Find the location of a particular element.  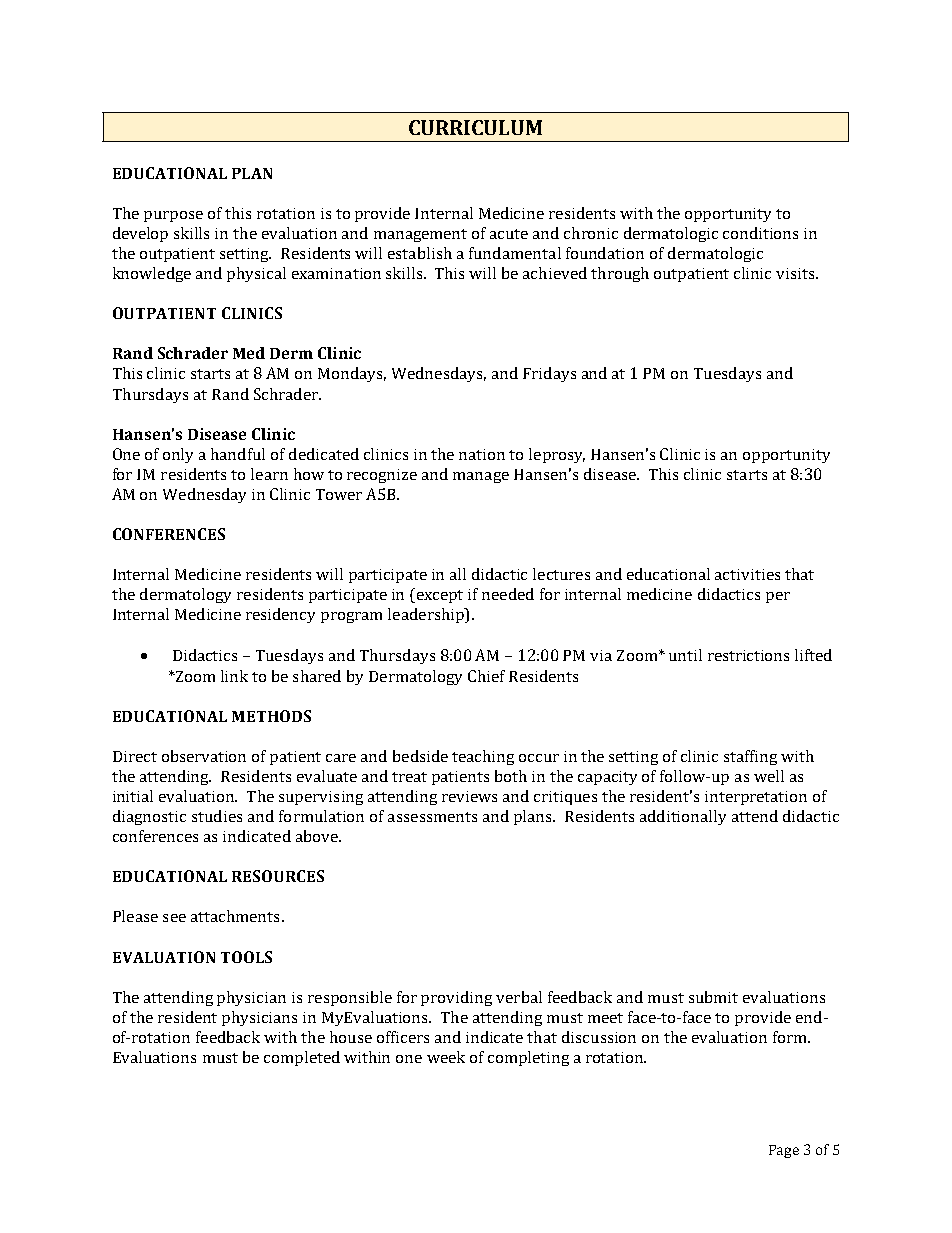

additionally is located at coordinates (683, 817).
